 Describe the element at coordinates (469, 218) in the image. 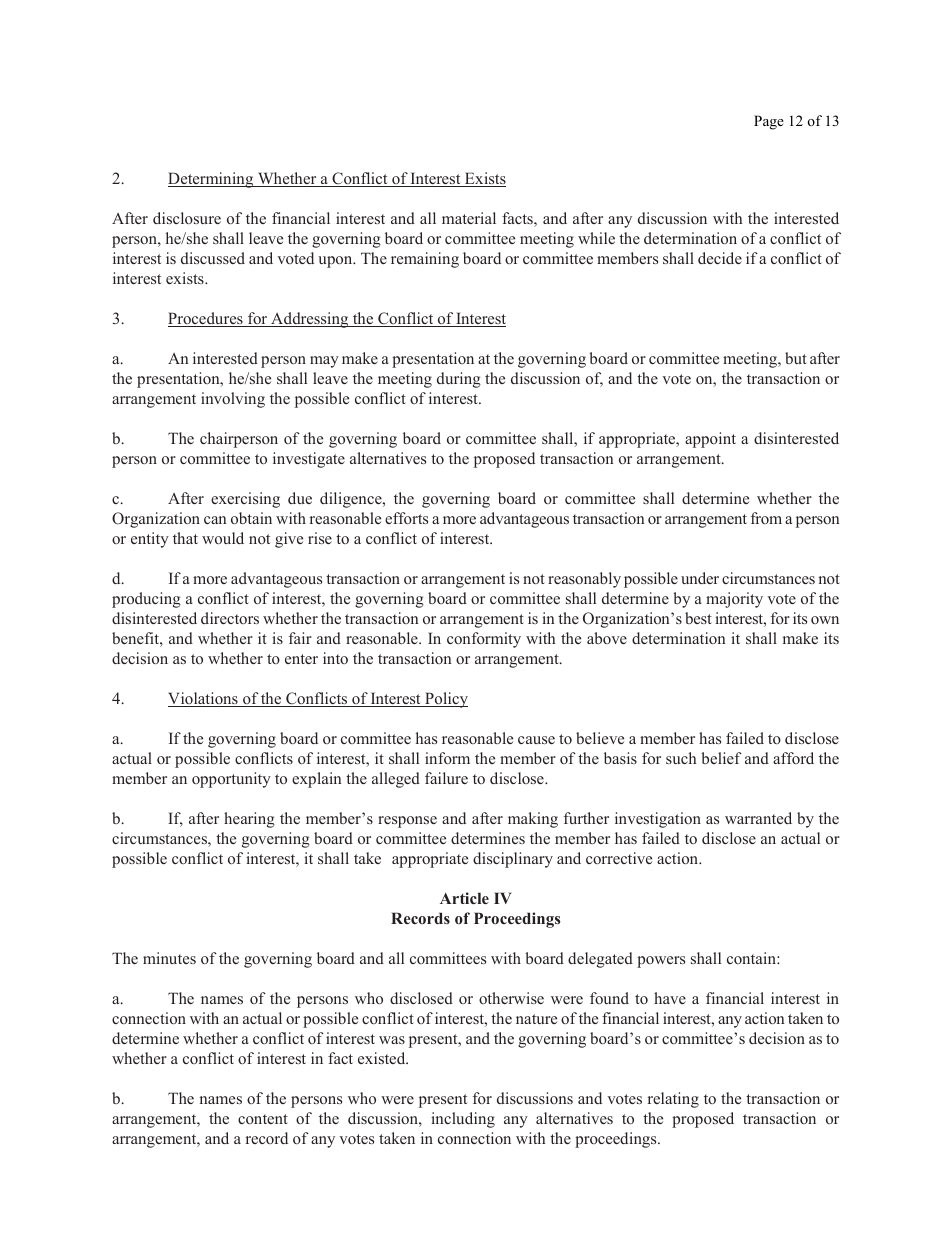

I see `material` at that location.
